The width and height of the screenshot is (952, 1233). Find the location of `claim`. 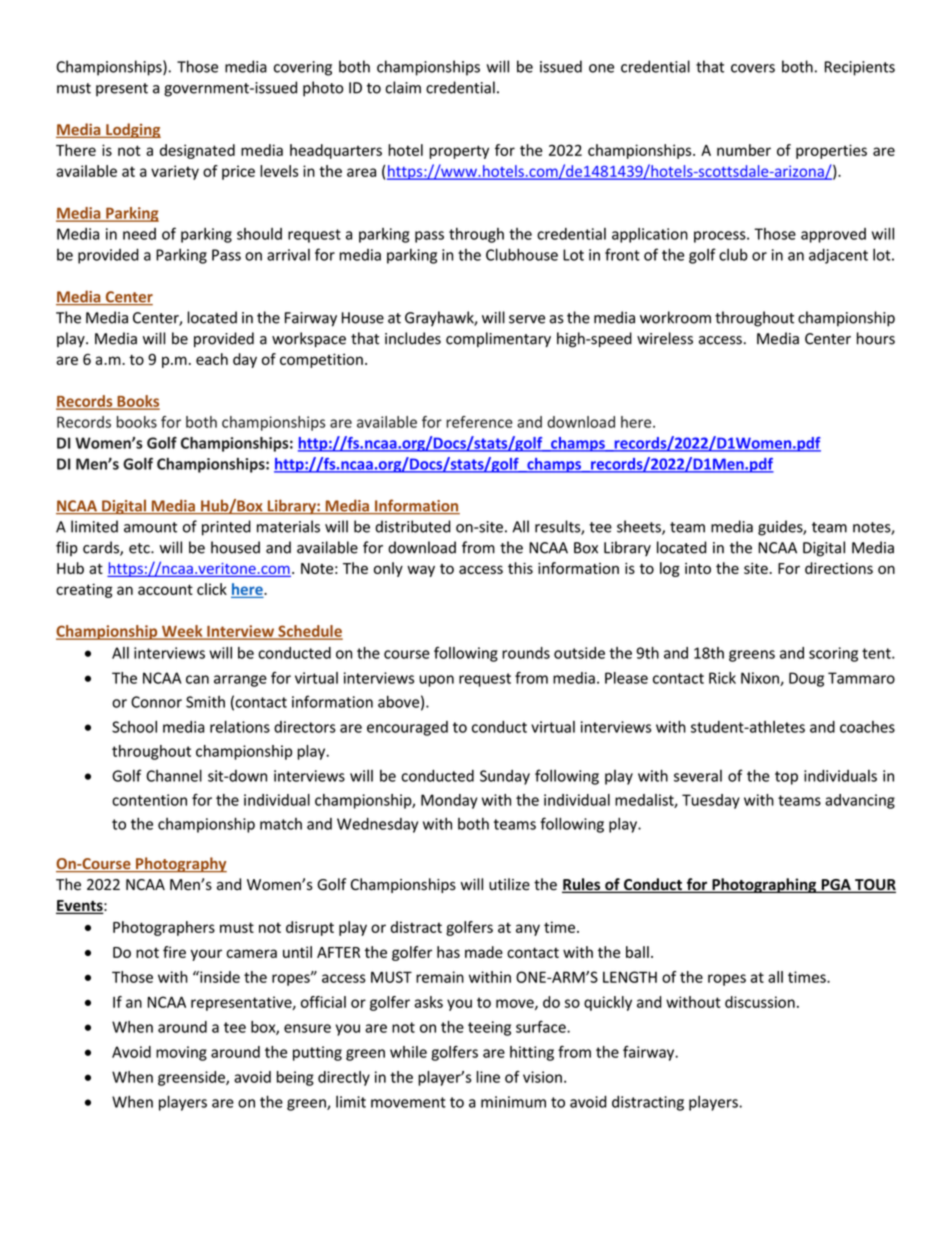

claim is located at coordinates (403, 87).
